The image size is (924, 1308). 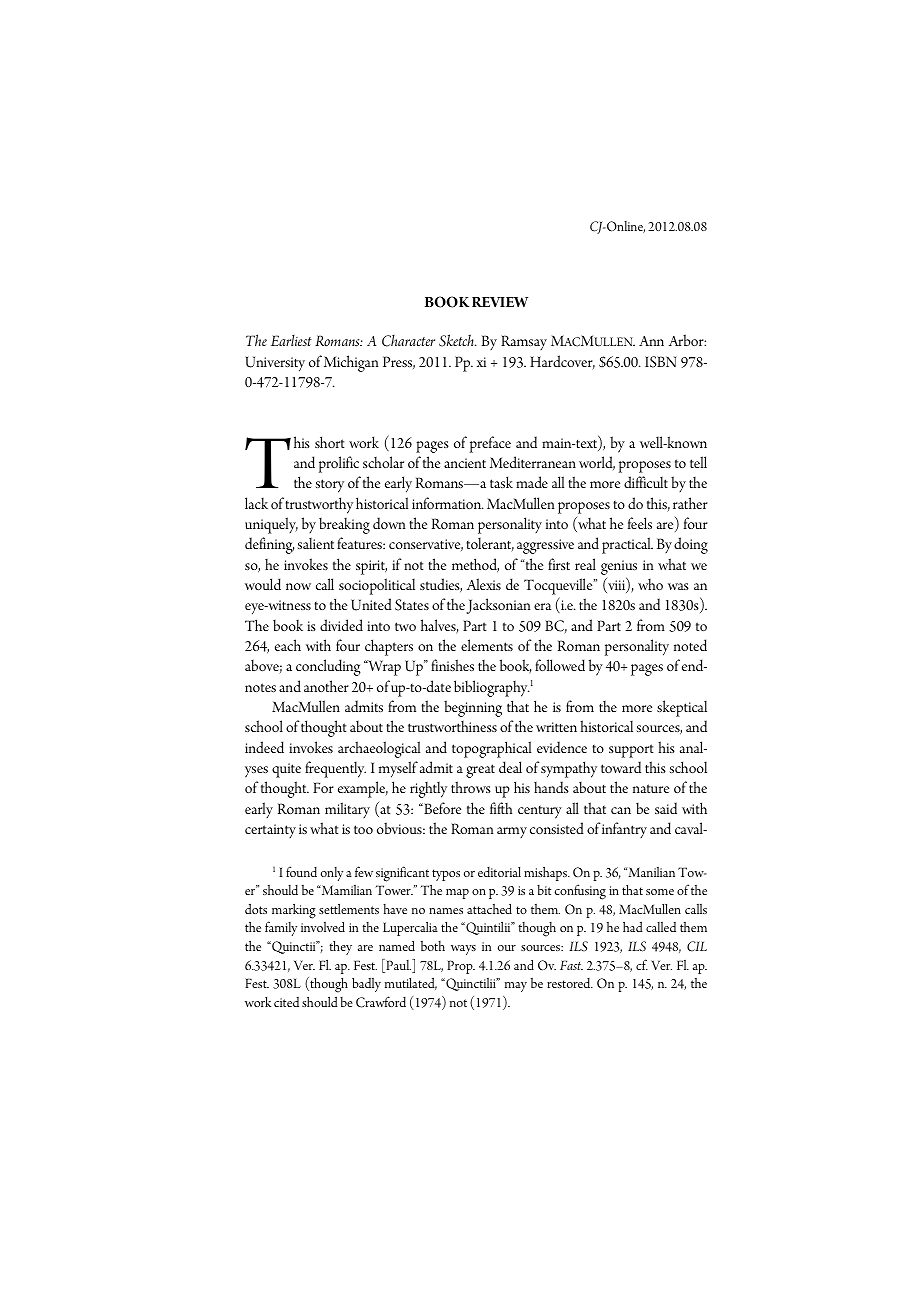 What do you see at coordinates (291, 340) in the page?
I see `Earliest` at bounding box center [291, 340].
